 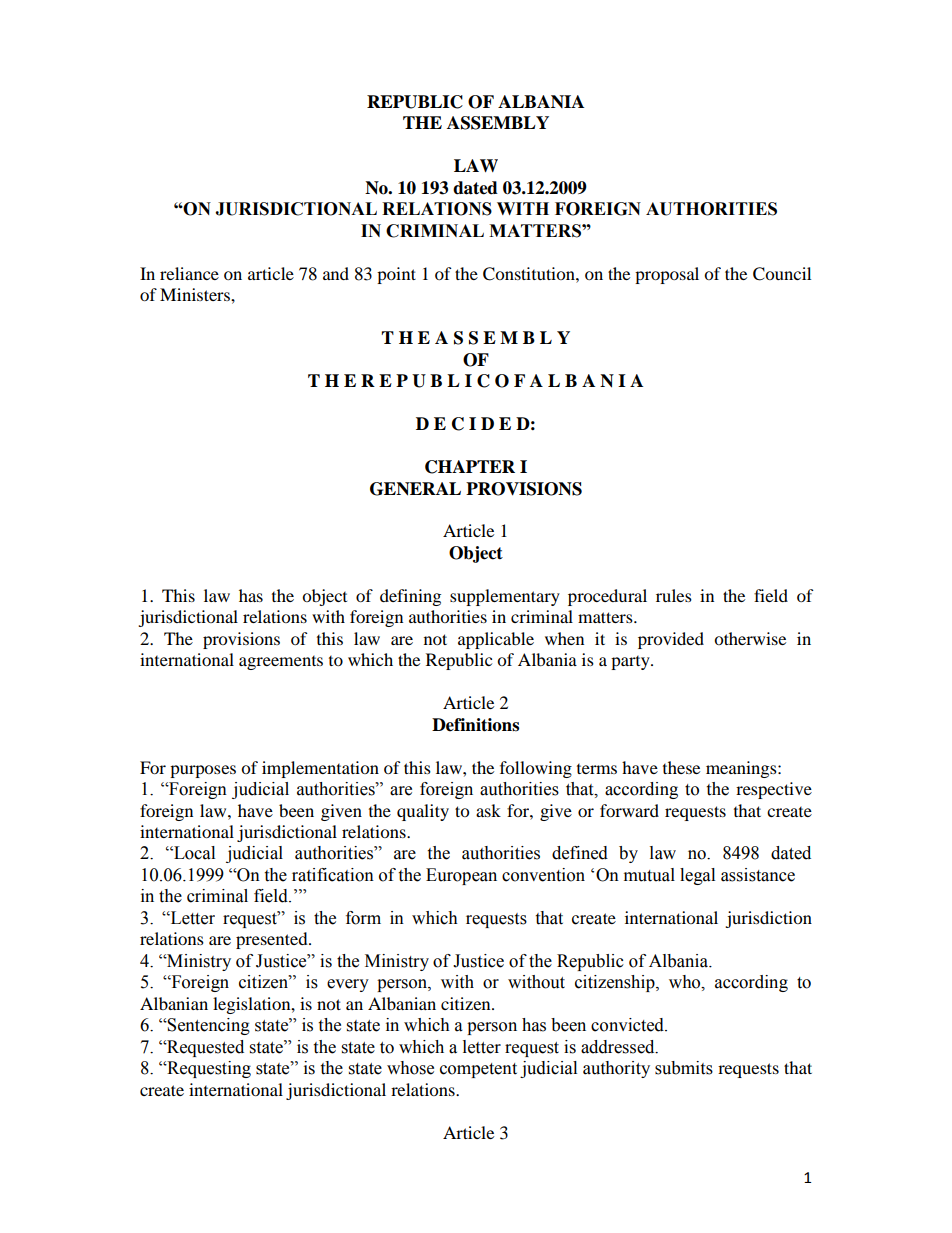 I want to click on Definitions, so click(x=475, y=725).
